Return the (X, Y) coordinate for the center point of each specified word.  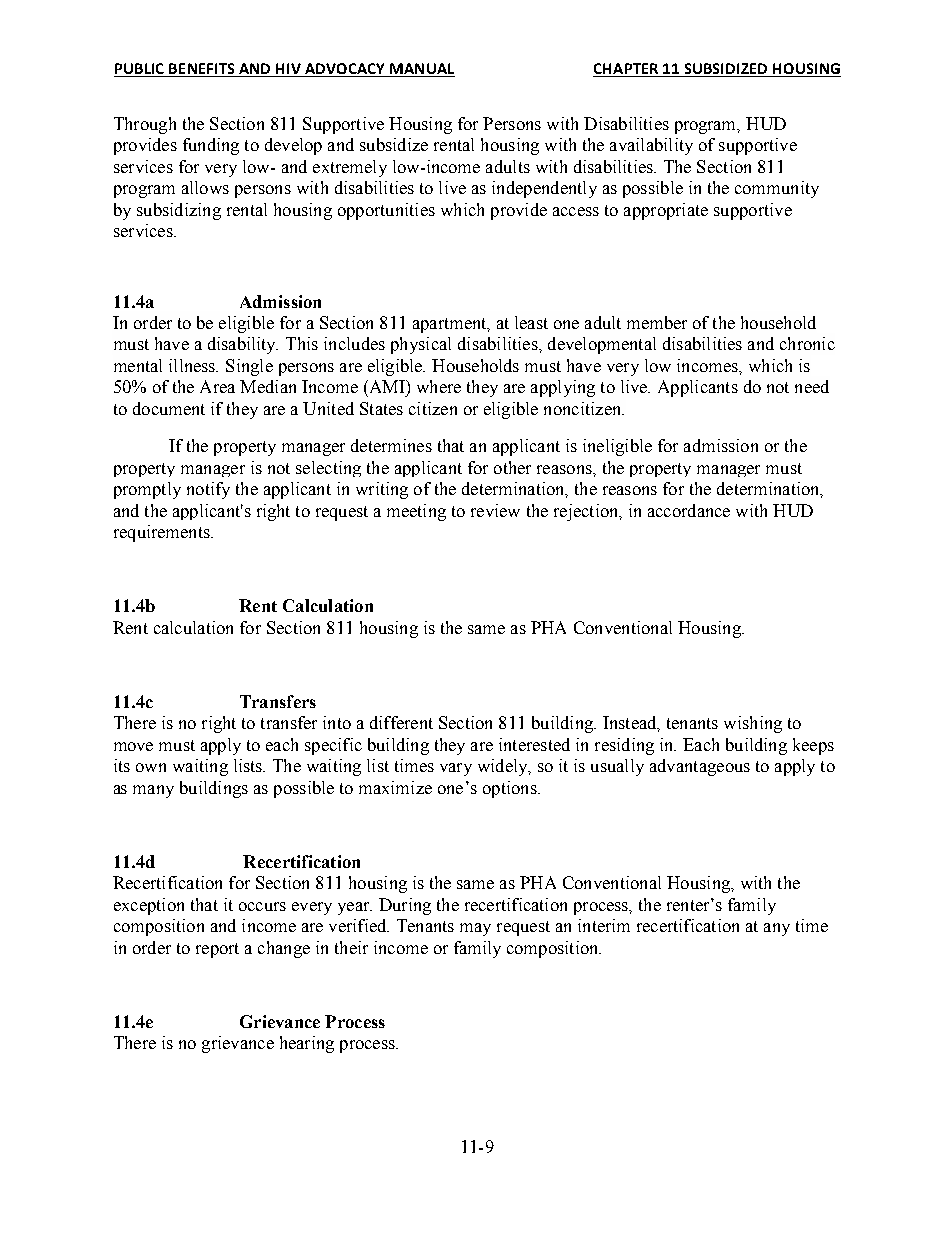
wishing (753, 724)
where (439, 386)
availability (651, 146)
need (812, 386)
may (475, 929)
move (133, 746)
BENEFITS (202, 70)
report (217, 950)
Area (217, 386)
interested (534, 744)
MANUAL (421, 70)
